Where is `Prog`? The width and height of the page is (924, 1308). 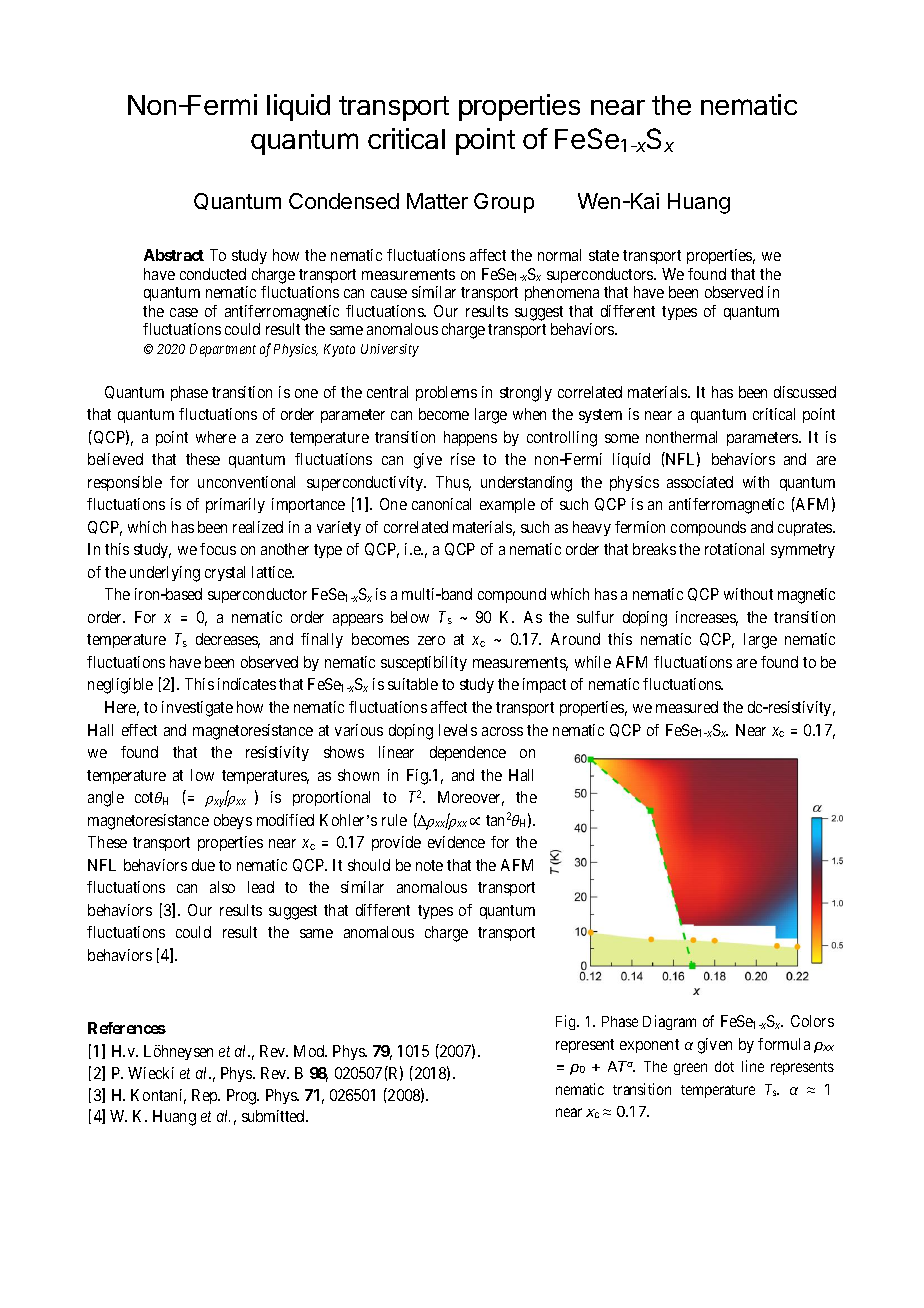
Prog is located at coordinates (243, 1097).
